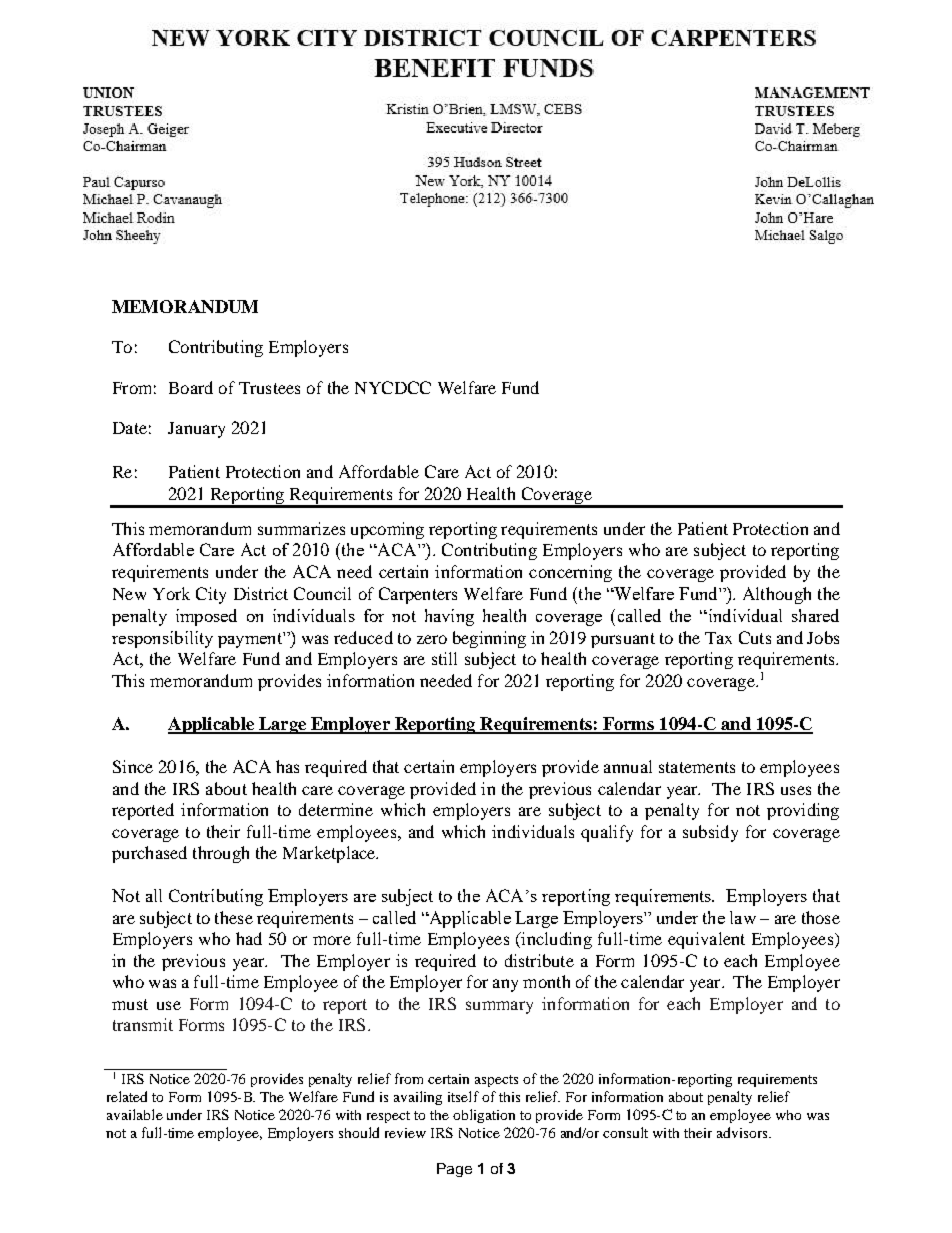  I want to click on statements, so click(697, 767).
